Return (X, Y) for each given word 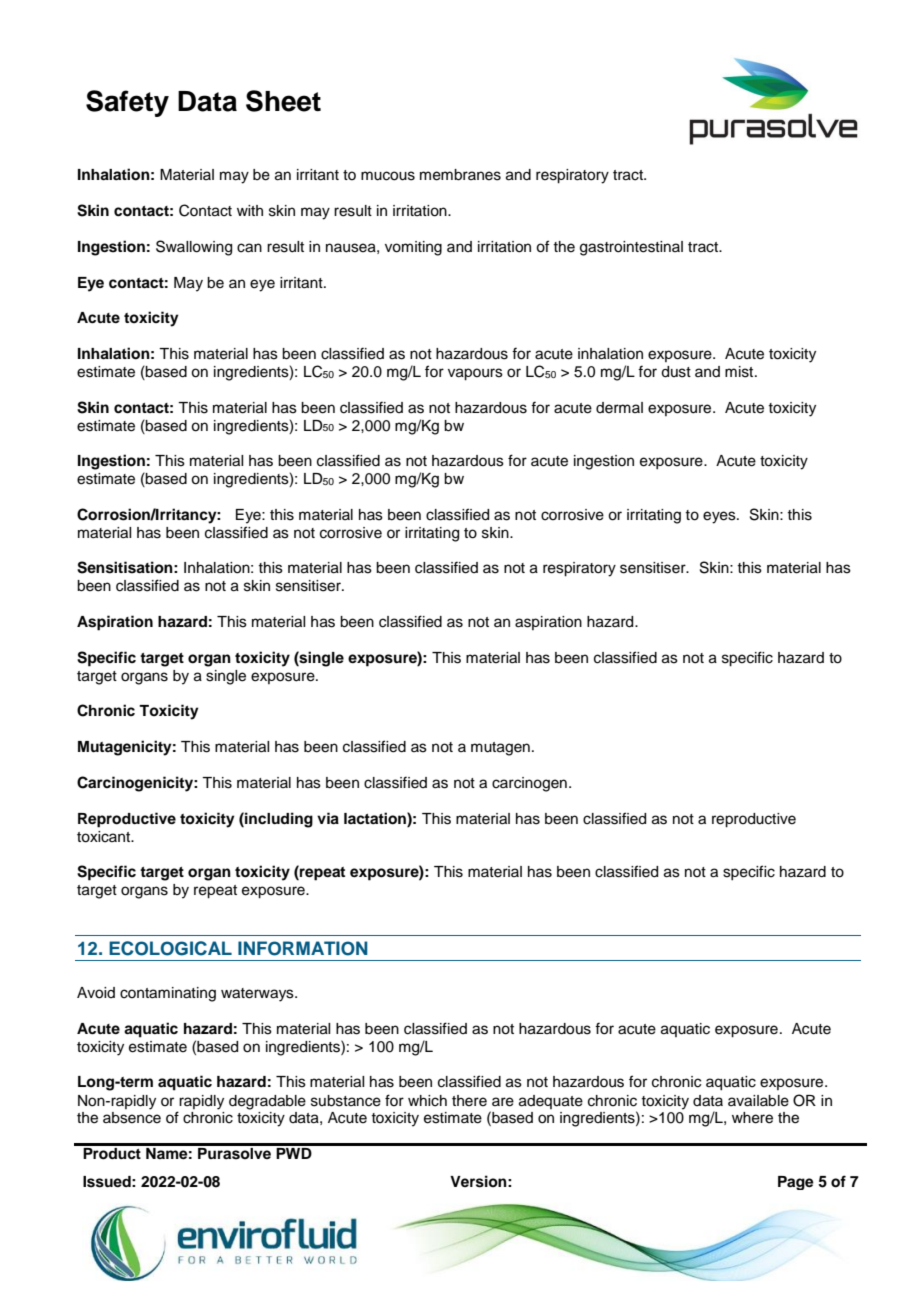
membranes (460, 175)
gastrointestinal (631, 248)
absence (132, 1118)
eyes (720, 517)
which (427, 1101)
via (328, 818)
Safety (127, 103)
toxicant (104, 837)
